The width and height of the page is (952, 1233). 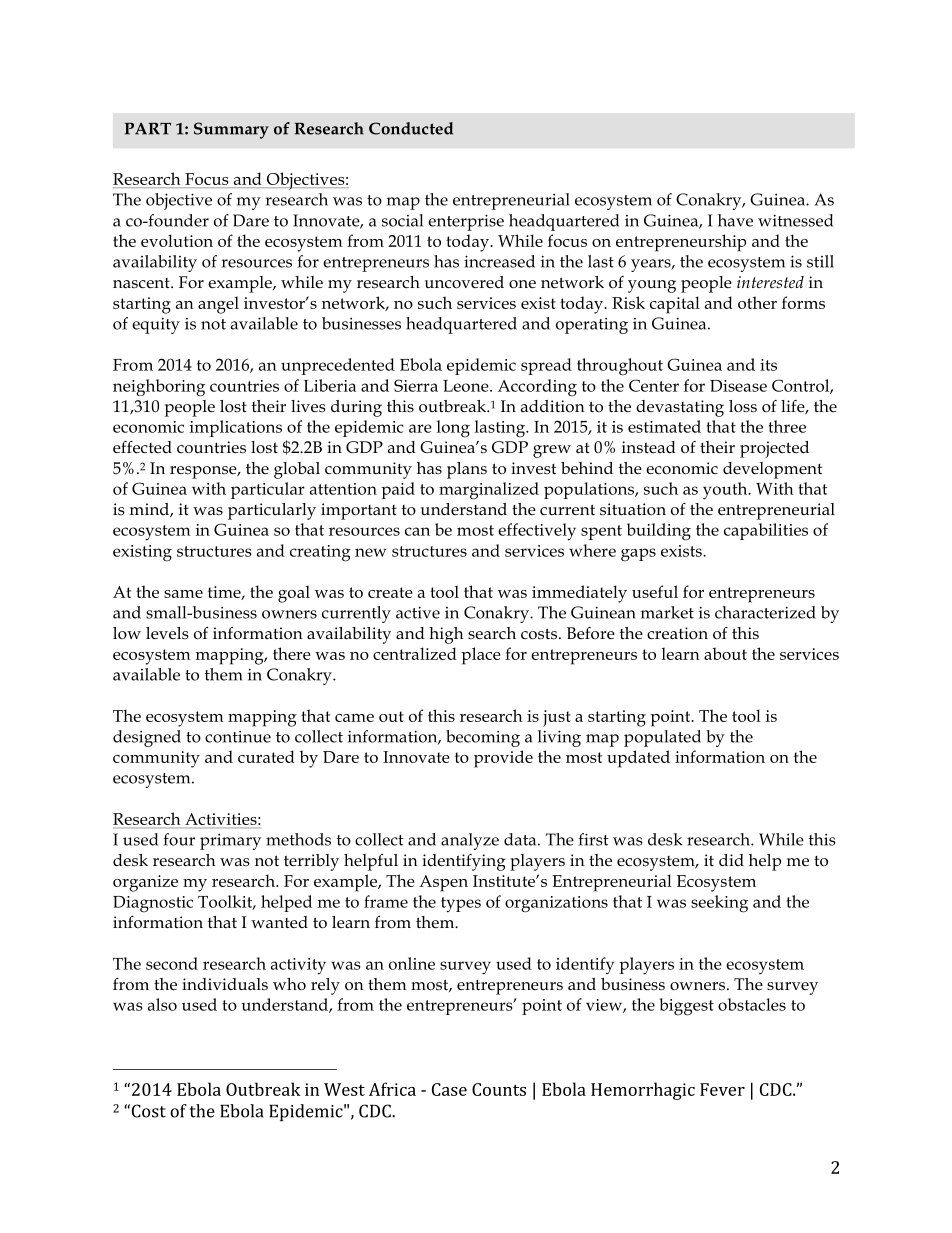 What do you see at coordinates (743, 406) in the page?
I see `loss` at bounding box center [743, 406].
